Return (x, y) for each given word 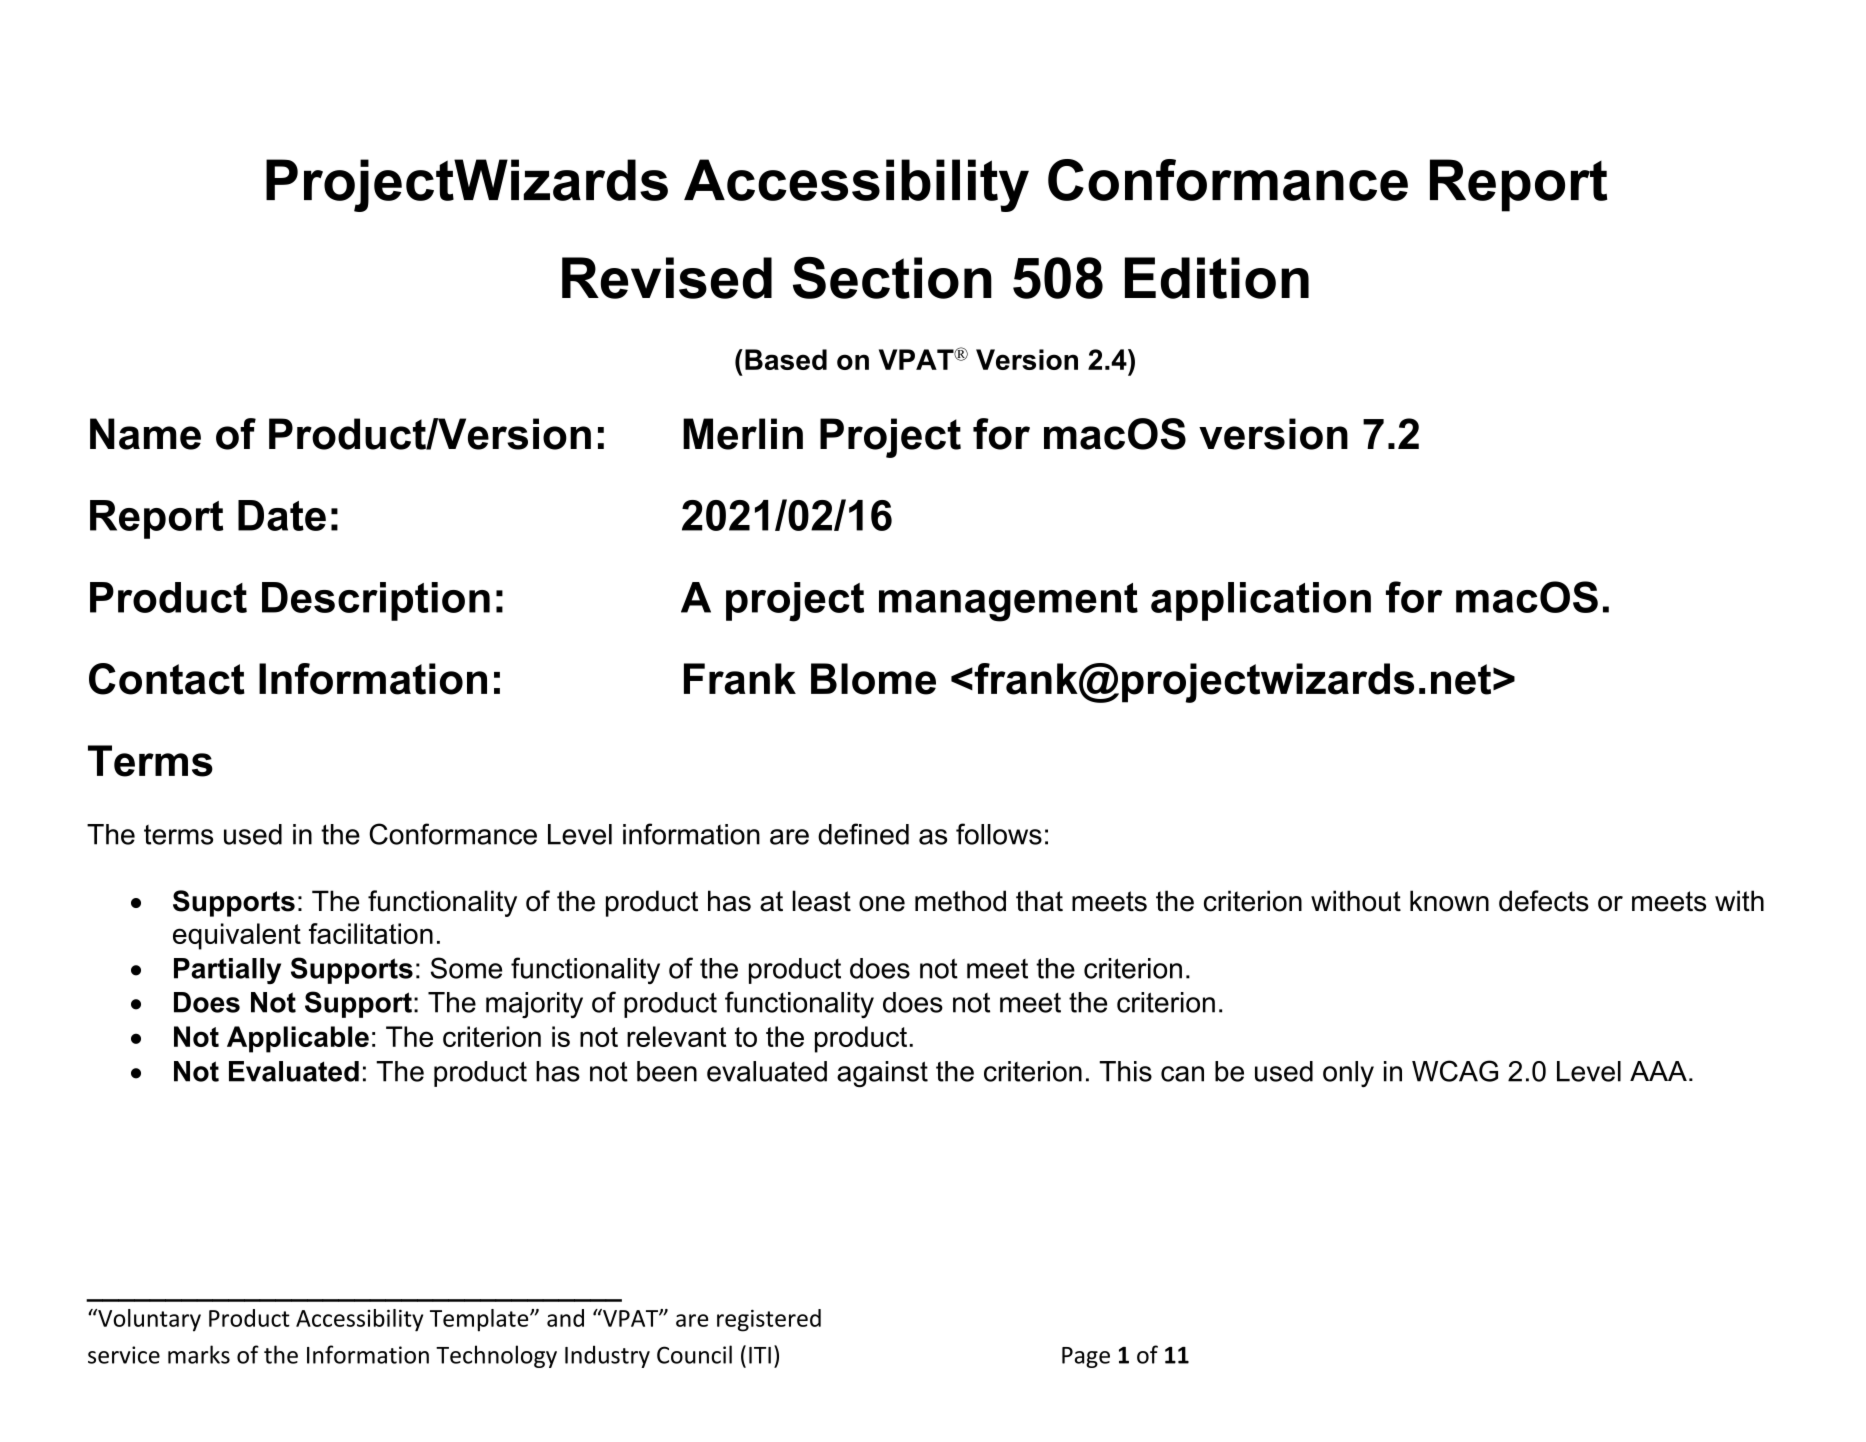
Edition (1217, 278)
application (1261, 601)
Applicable (298, 1039)
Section (892, 278)
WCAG (1455, 1071)
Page (1086, 1357)
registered (769, 1320)
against (882, 1074)
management (1008, 602)
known (1449, 901)
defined (863, 834)
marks (199, 1354)
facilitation (371, 933)
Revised (667, 278)
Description (376, 601)
